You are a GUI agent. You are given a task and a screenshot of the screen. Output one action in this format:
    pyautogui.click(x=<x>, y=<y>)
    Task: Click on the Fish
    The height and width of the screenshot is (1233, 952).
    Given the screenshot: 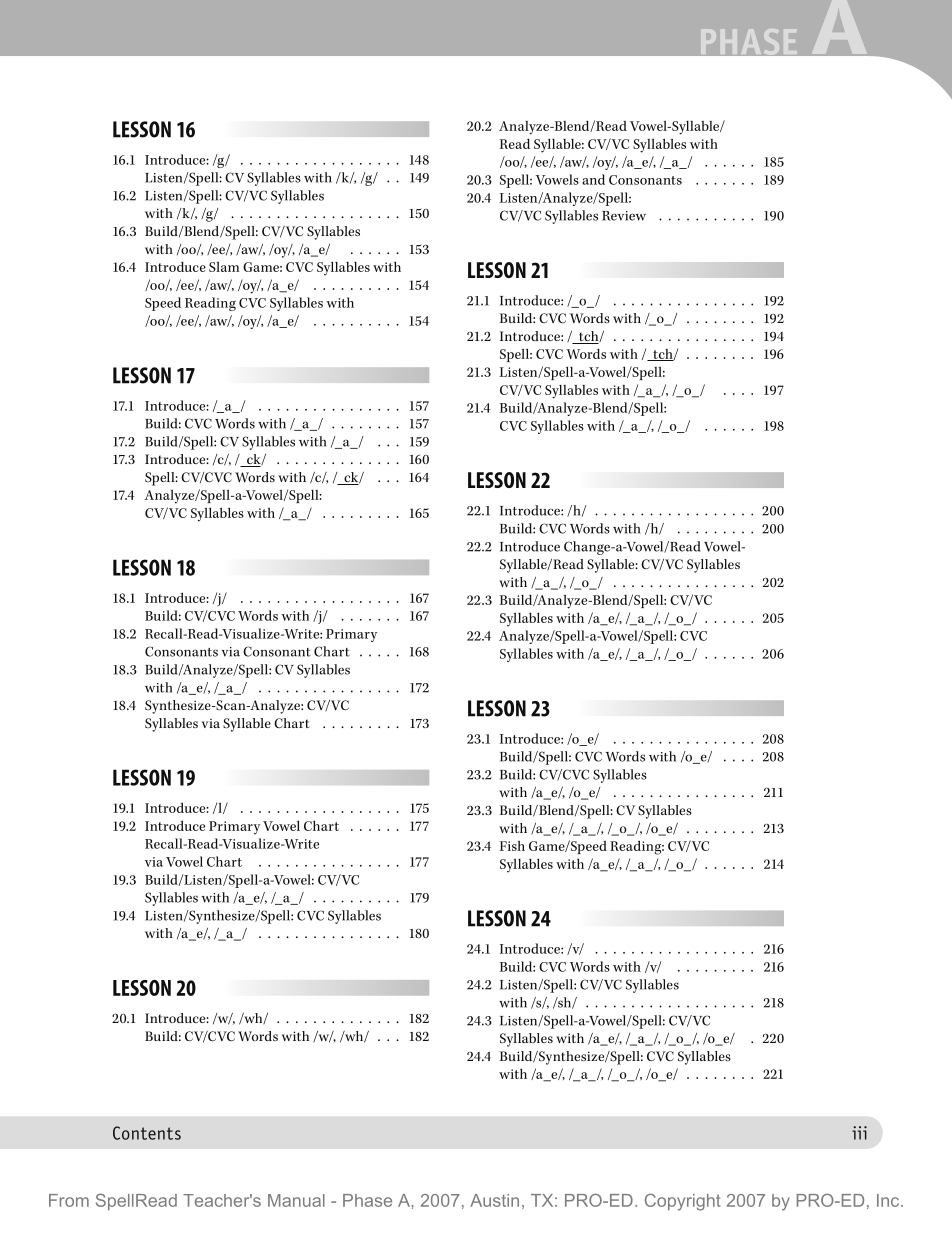 What is the action you would take?
    pyautogui.click(x=512, y=846)
